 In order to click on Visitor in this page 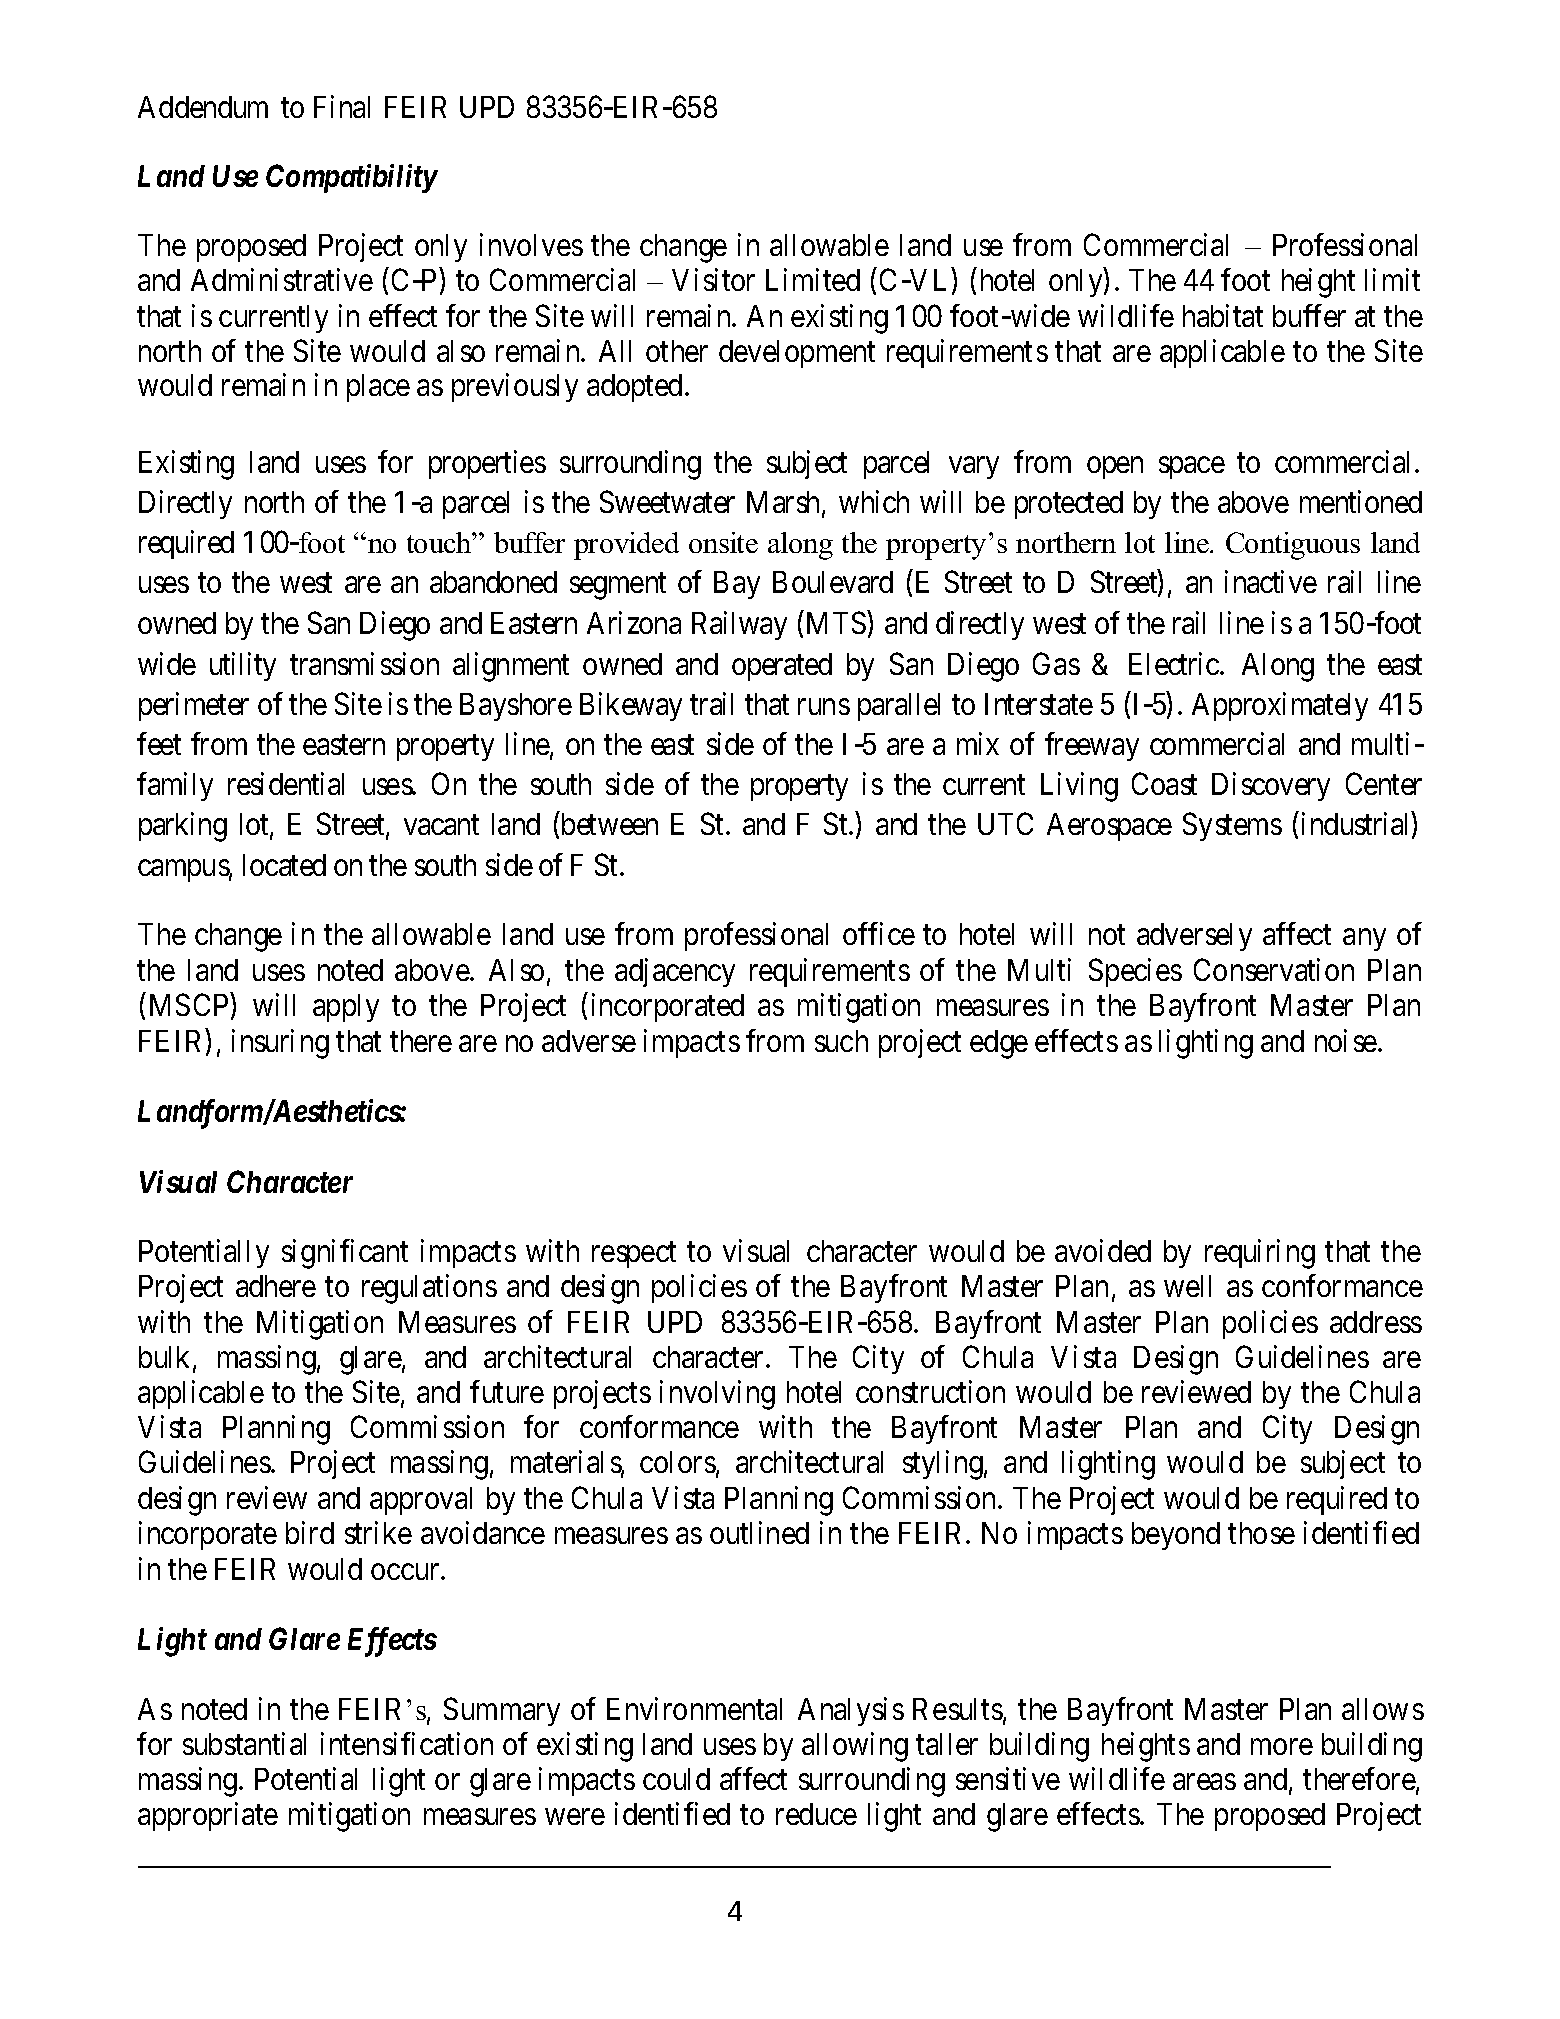, I will do `click(713, 279)`.
